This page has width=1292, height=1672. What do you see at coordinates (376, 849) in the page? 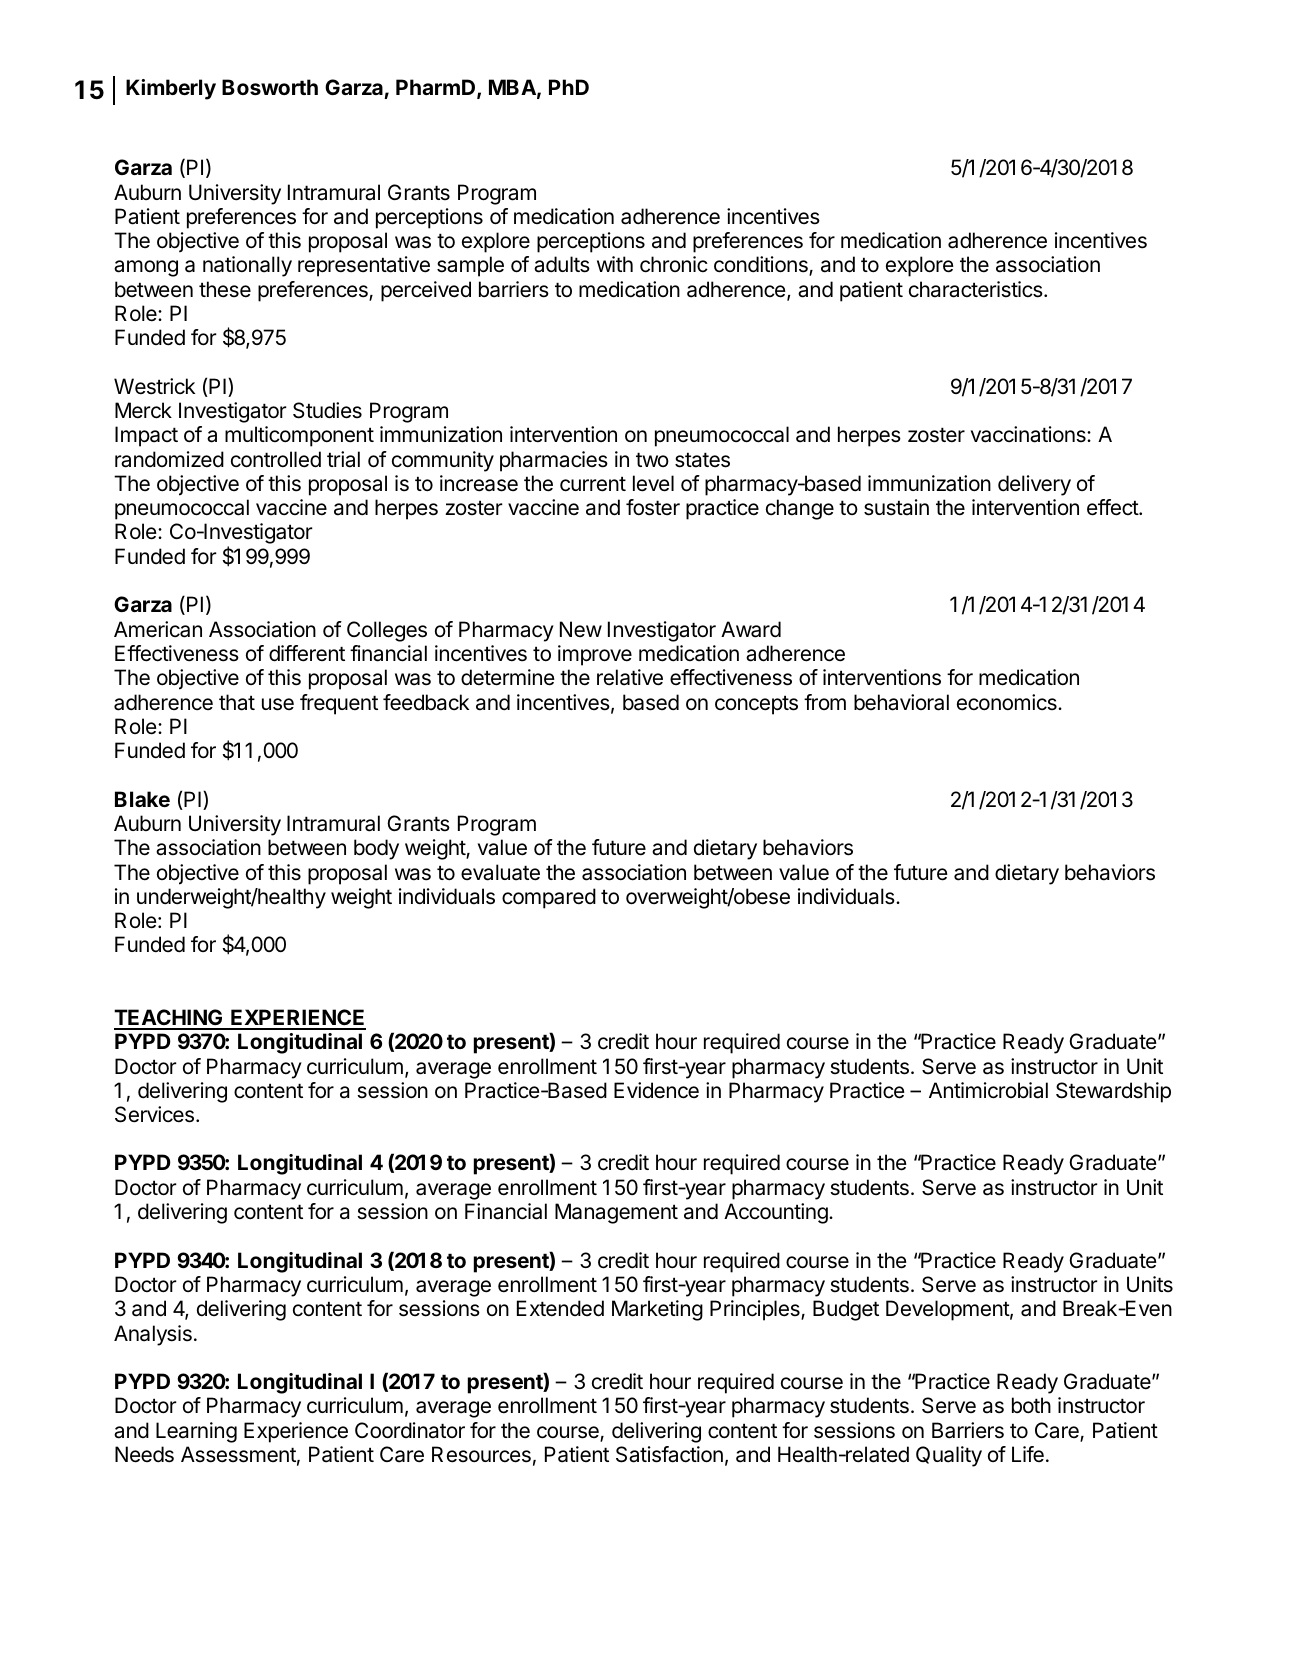
I see `body` at bounding box center [376, 849].
